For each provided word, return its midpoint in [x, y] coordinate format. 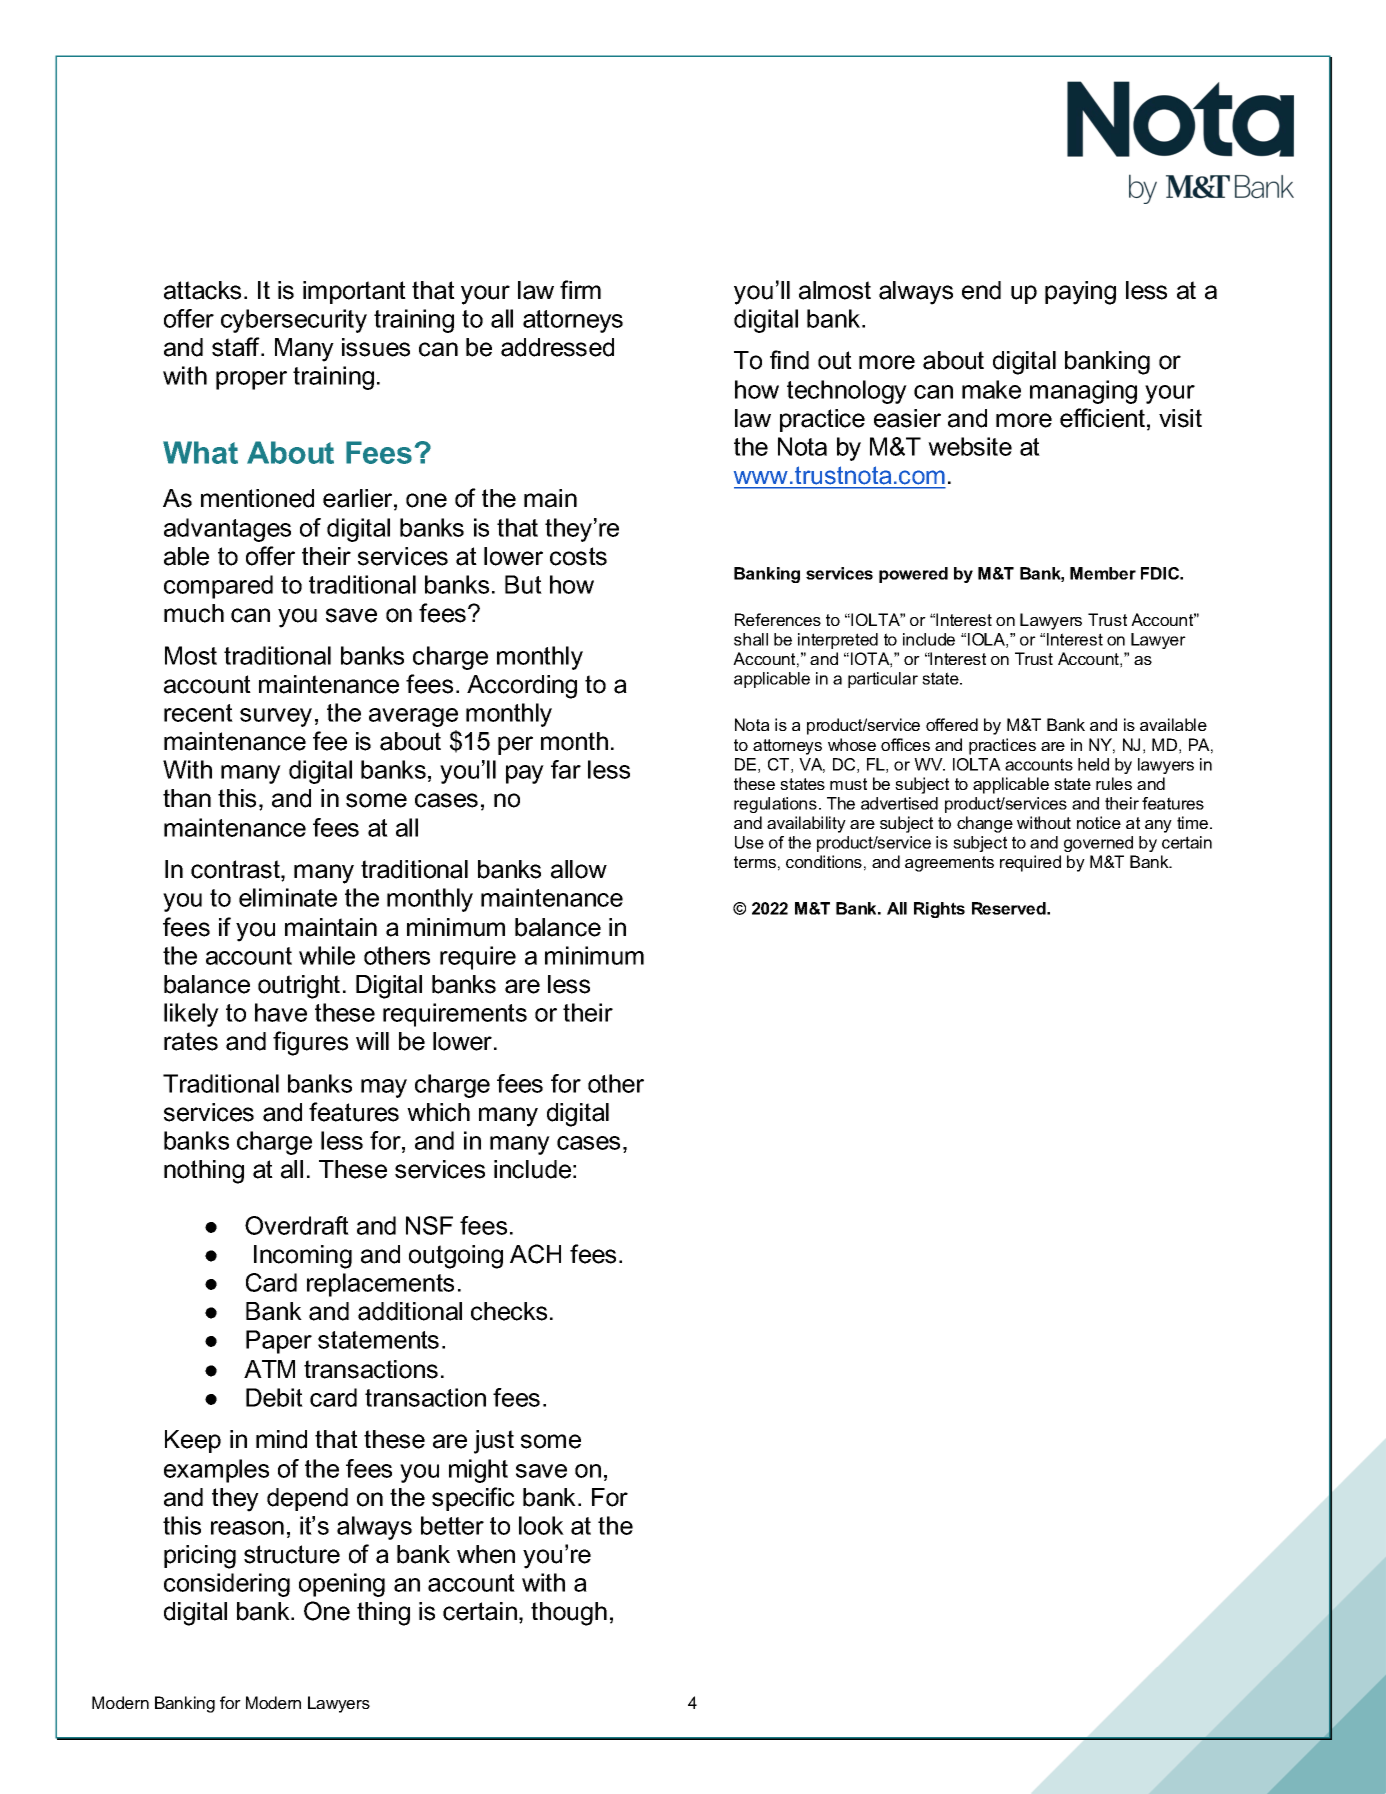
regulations [775, 805]
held [1093, 764]
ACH [535, 1254]
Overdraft [297, 1225]
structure [292, 1554]
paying [1080, 293]
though [569, 1614]
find [789, 360]
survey [276, 717]
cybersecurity [294, 321]
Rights [939, 910]
